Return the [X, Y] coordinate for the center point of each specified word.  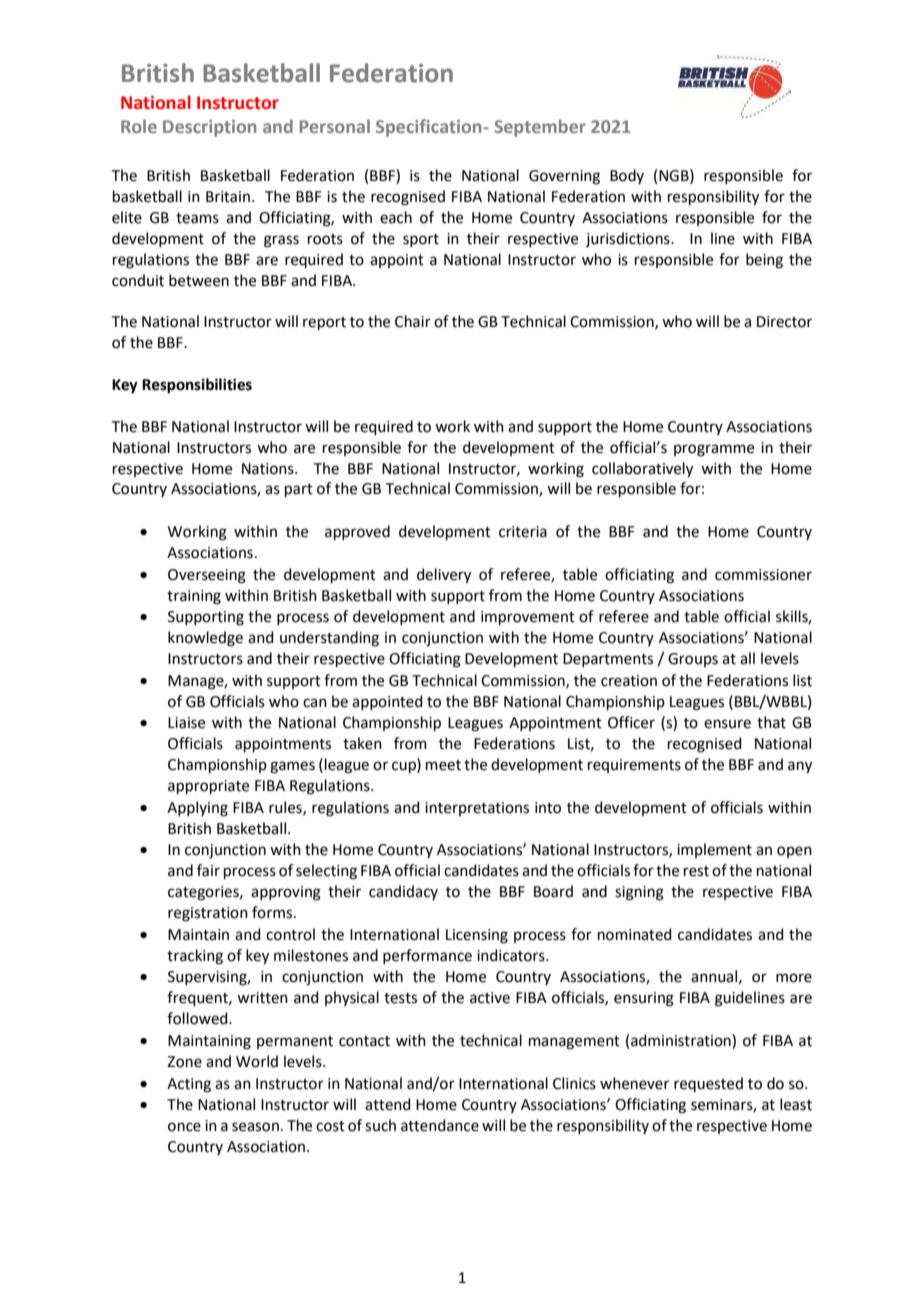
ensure [727, 724]
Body [627, 176]
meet [443, 765]
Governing [564, 177]
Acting [189, 1085]
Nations [269, 469]
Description [209, 128]
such [380, 1125]
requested [708, 1084]
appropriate [208, 787]
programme [714, 450]
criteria [523, 532]
